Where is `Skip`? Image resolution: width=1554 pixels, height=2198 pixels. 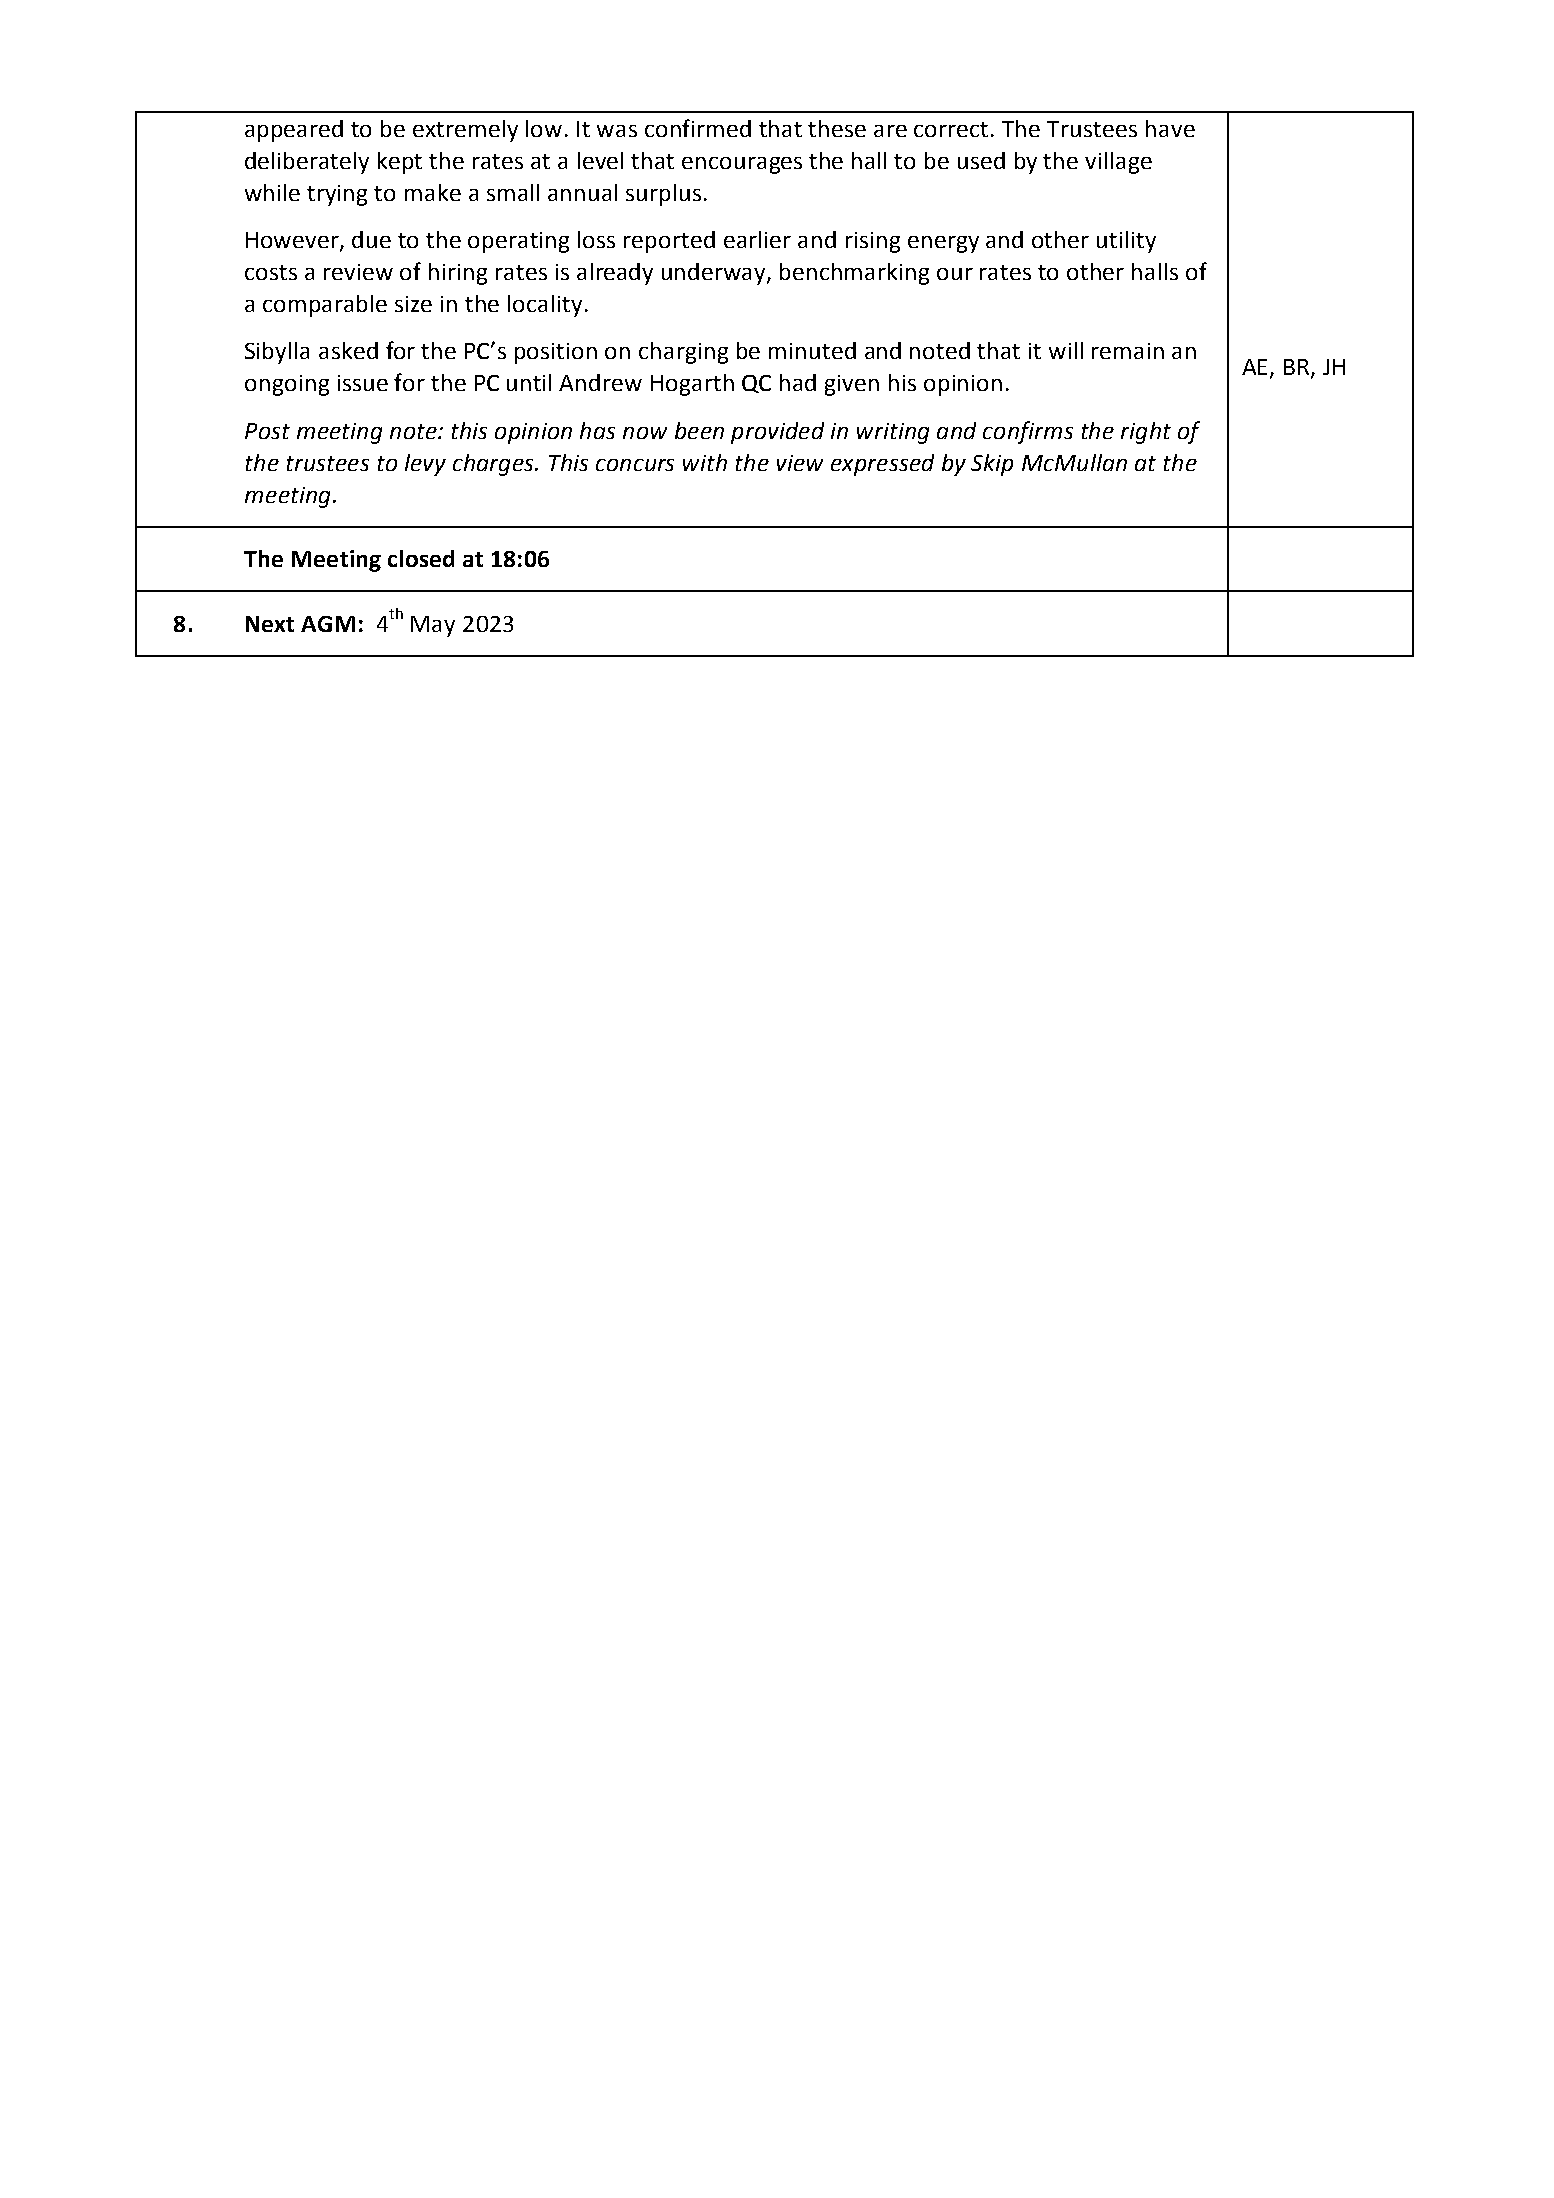 Skip is located at coordinates (992, 465).
